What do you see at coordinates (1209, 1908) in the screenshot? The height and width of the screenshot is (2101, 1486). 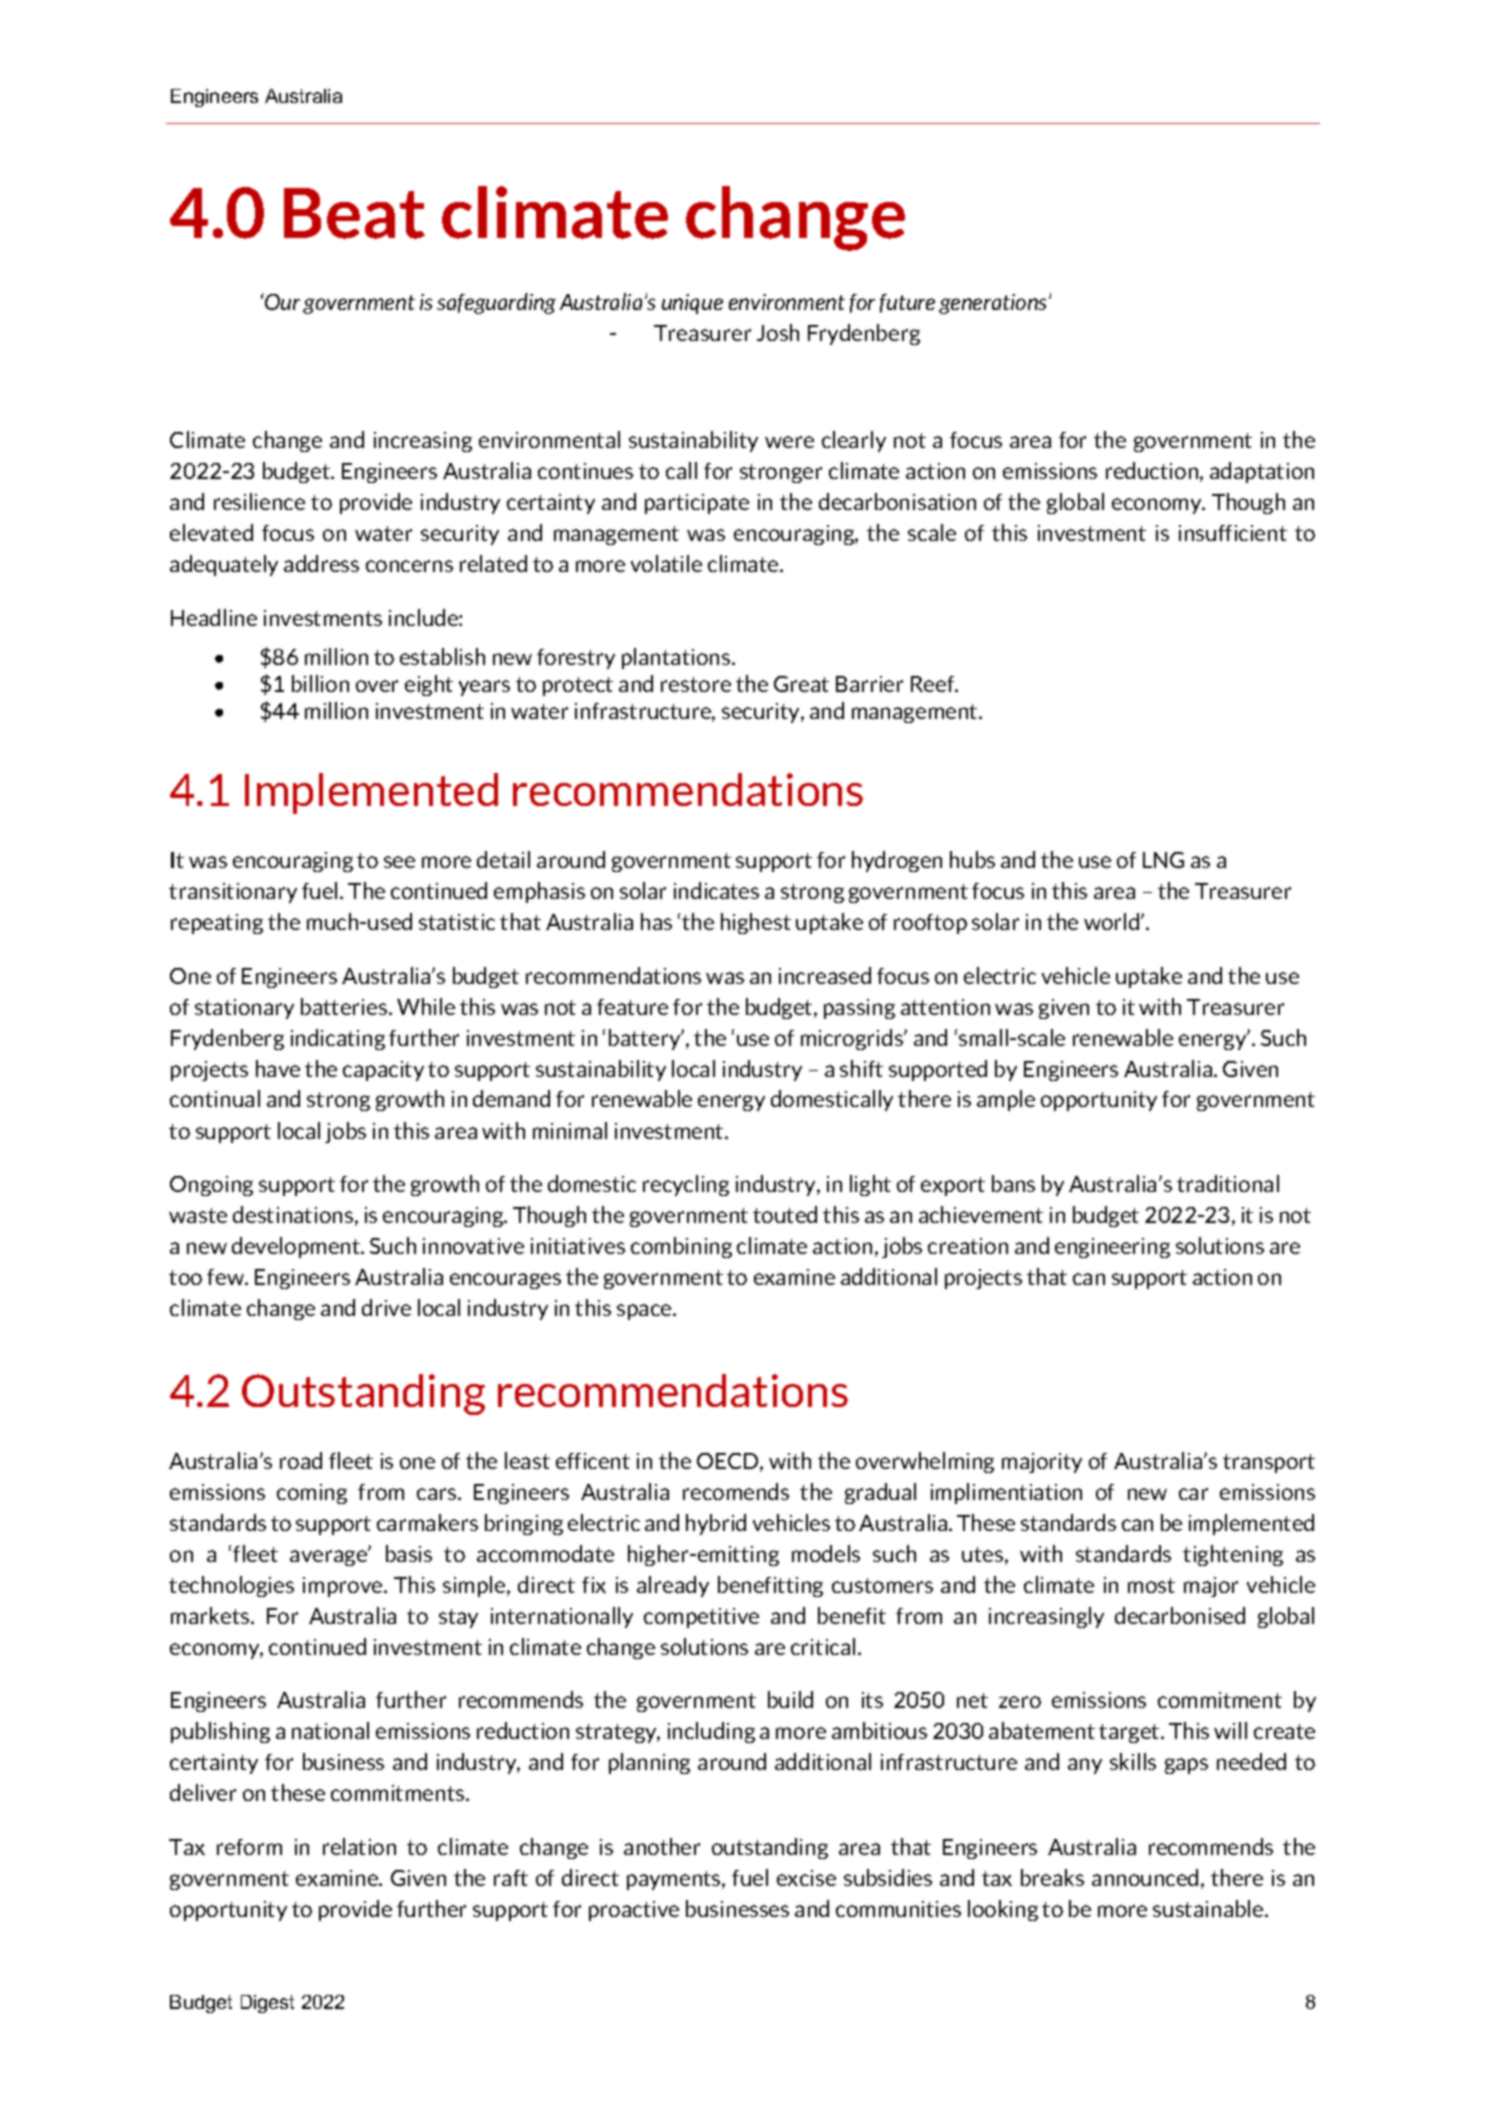 I see `sustainable` at bounding box center [1209, 1908].
